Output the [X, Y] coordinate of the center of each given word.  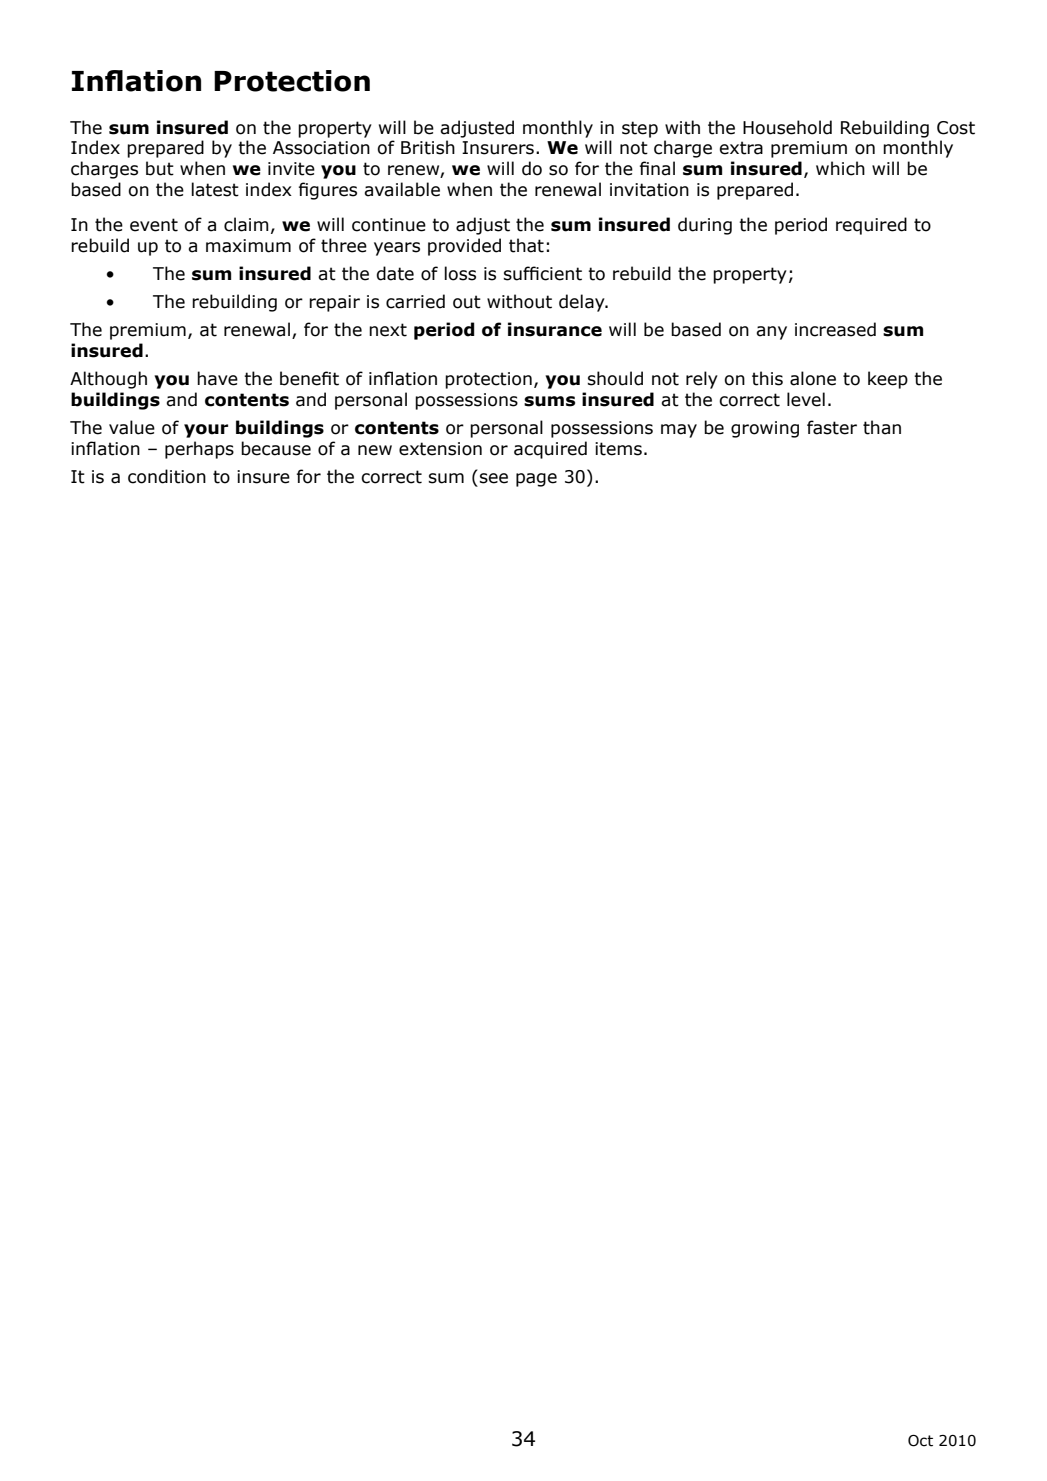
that [526, 245]
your [206, 431]
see [494, 478]
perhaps [199, 450]
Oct [920, 1441]
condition [167, 476]
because [276, 448]
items [618, 449]
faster [832, 427]
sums [549, 401]
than [882, 427]
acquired [550, 450]
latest [215, 189]
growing [765, 429]
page [536, 480]
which [840, 168]
